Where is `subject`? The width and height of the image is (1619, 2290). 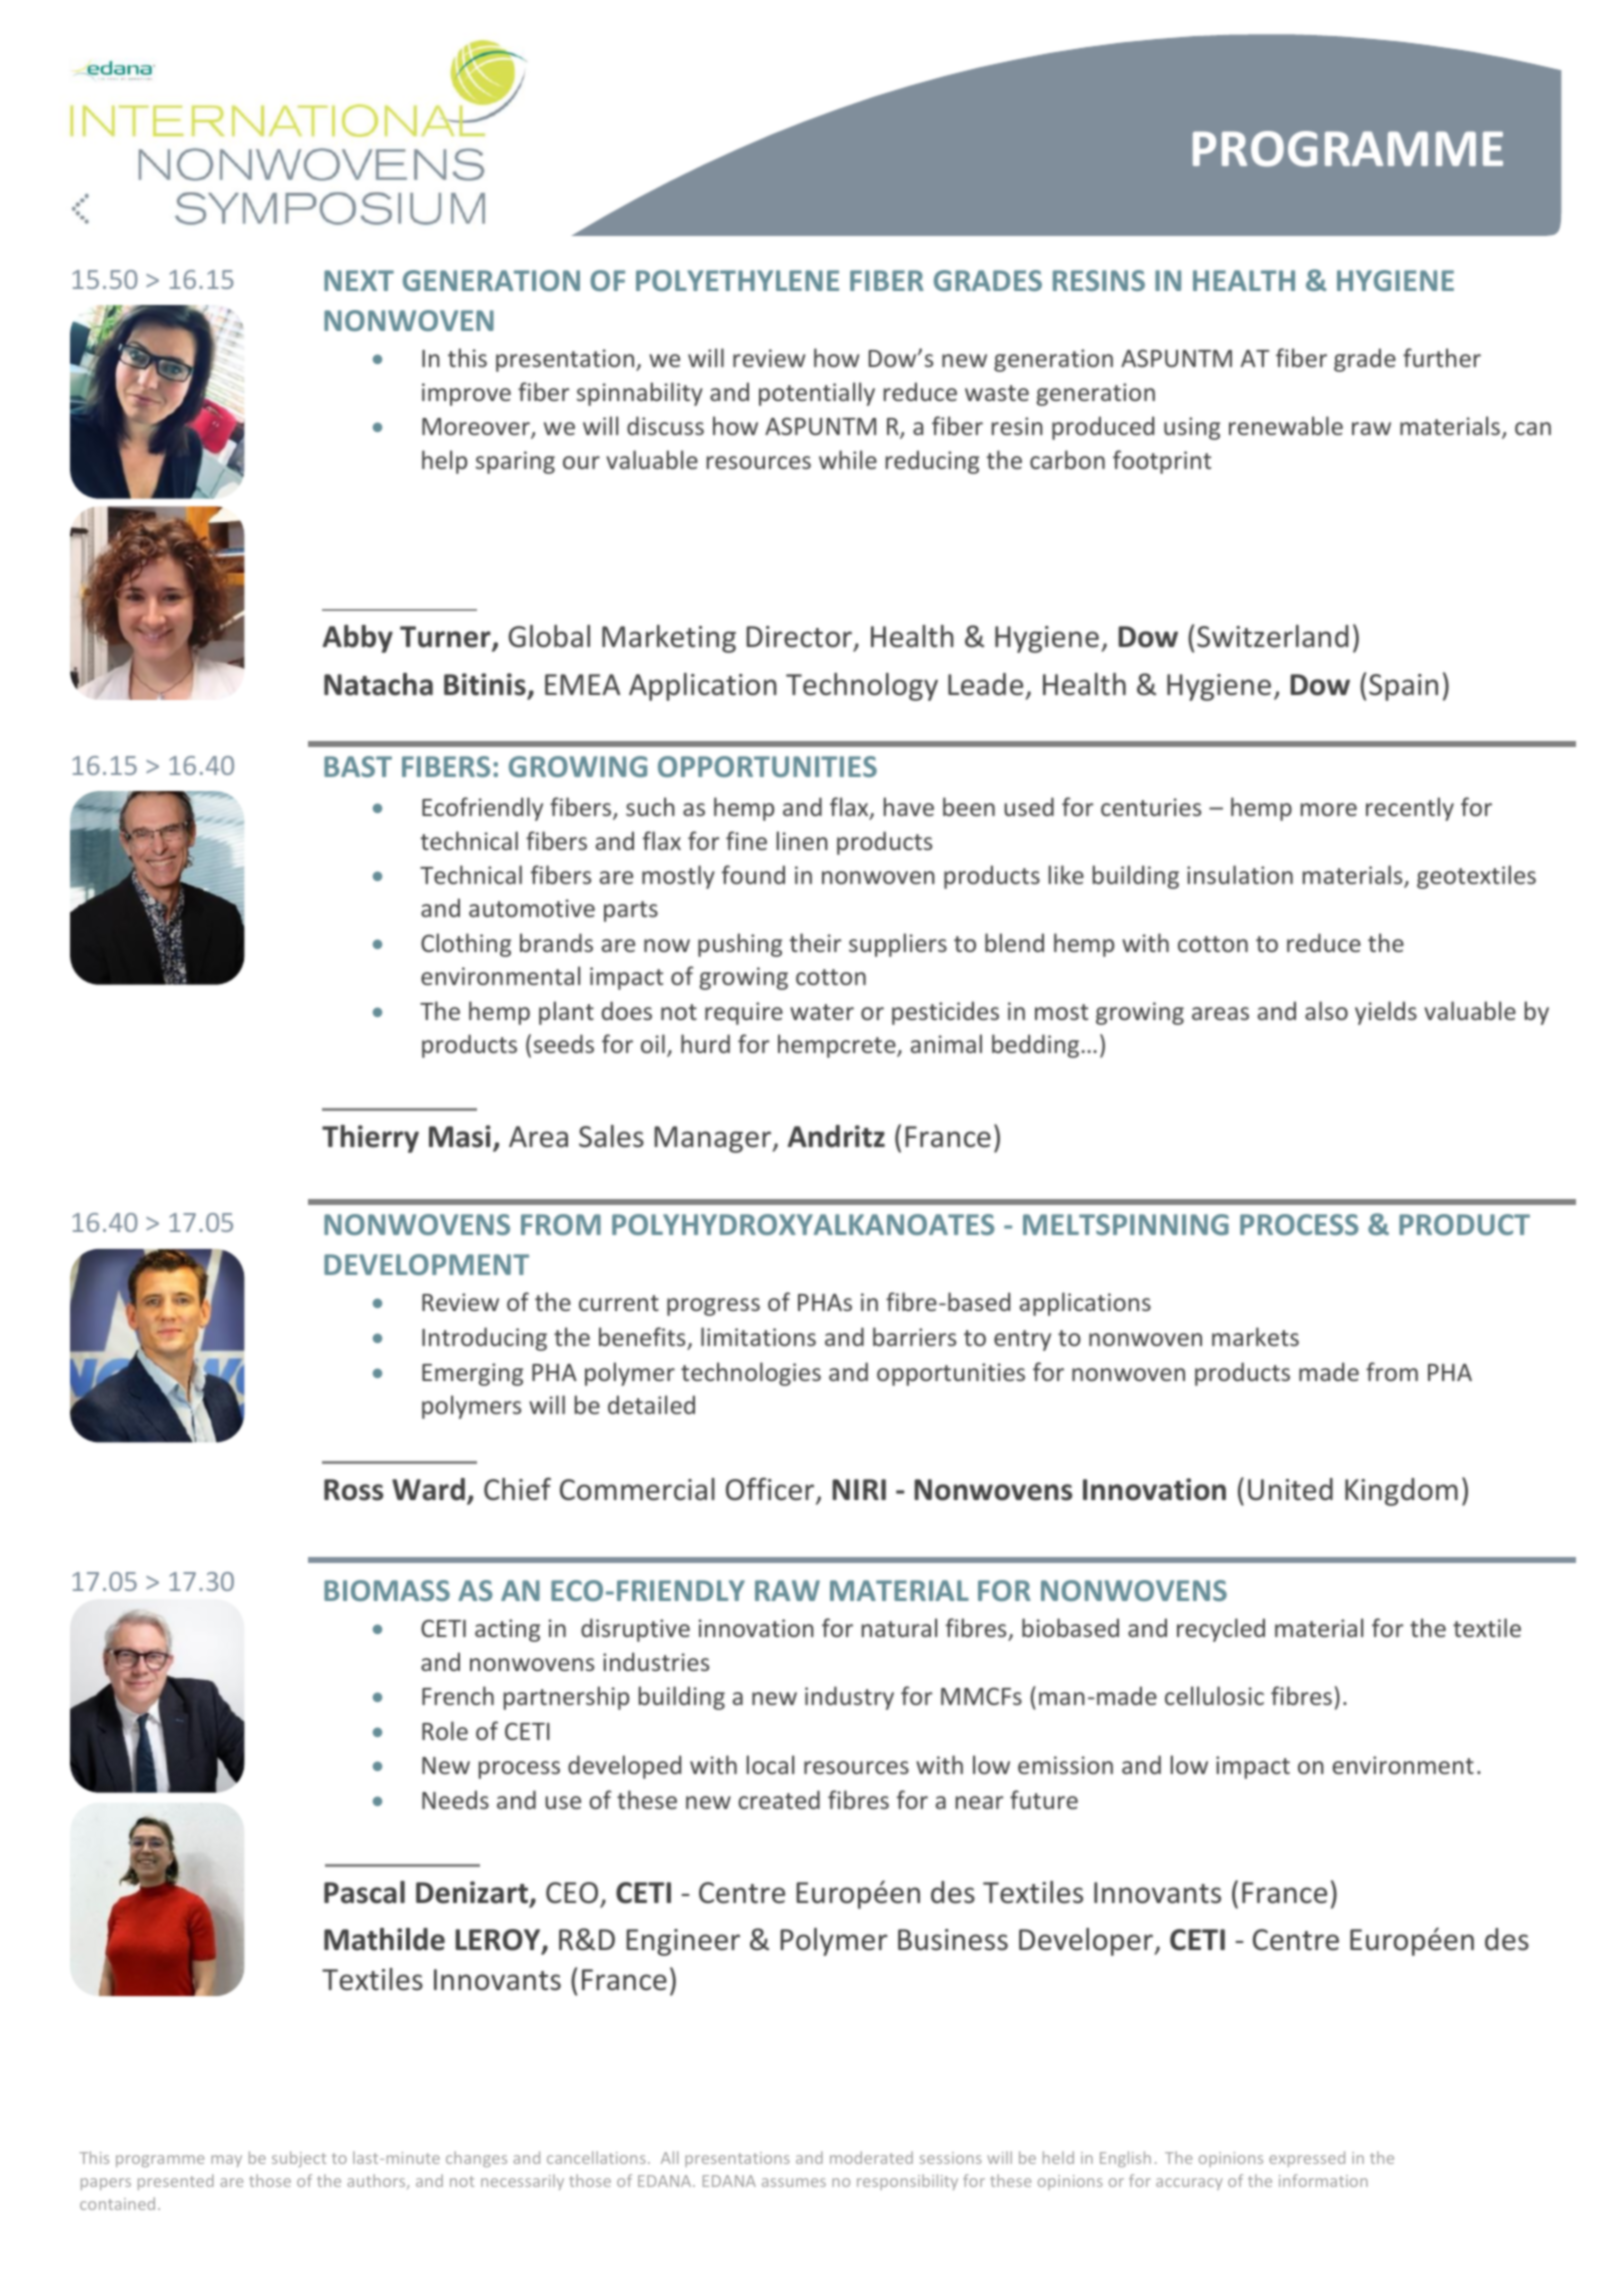 subject is located at coordinates (299, 2159).
